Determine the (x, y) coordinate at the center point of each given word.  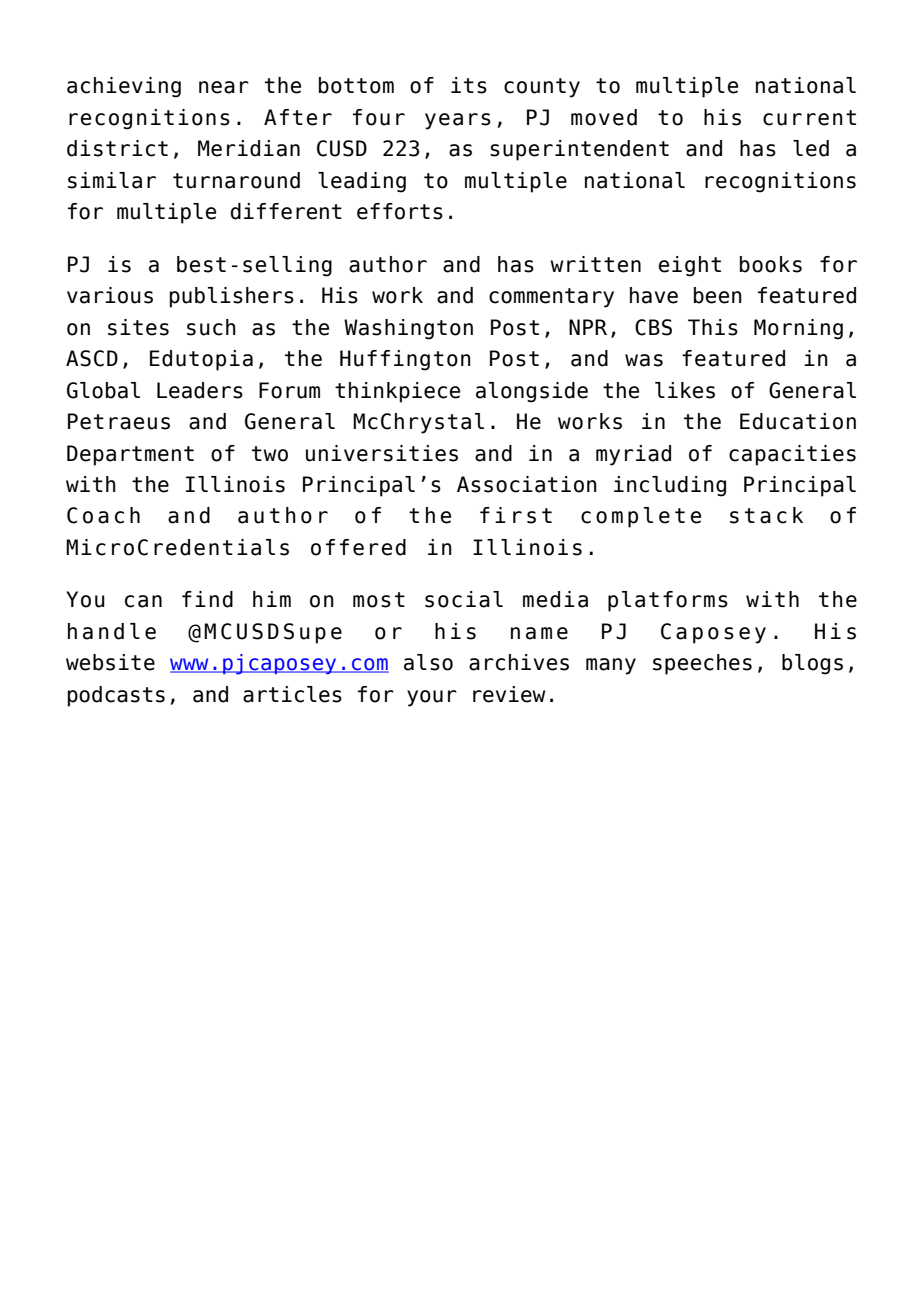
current (809, 118)
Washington (408, 329)
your (432, 698)
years (458, 121)
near (224, 87)
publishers (232, 297)
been (718, 295)
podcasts (116, 696)
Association (527, 484)
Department (130, 455)
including (670, 486)
